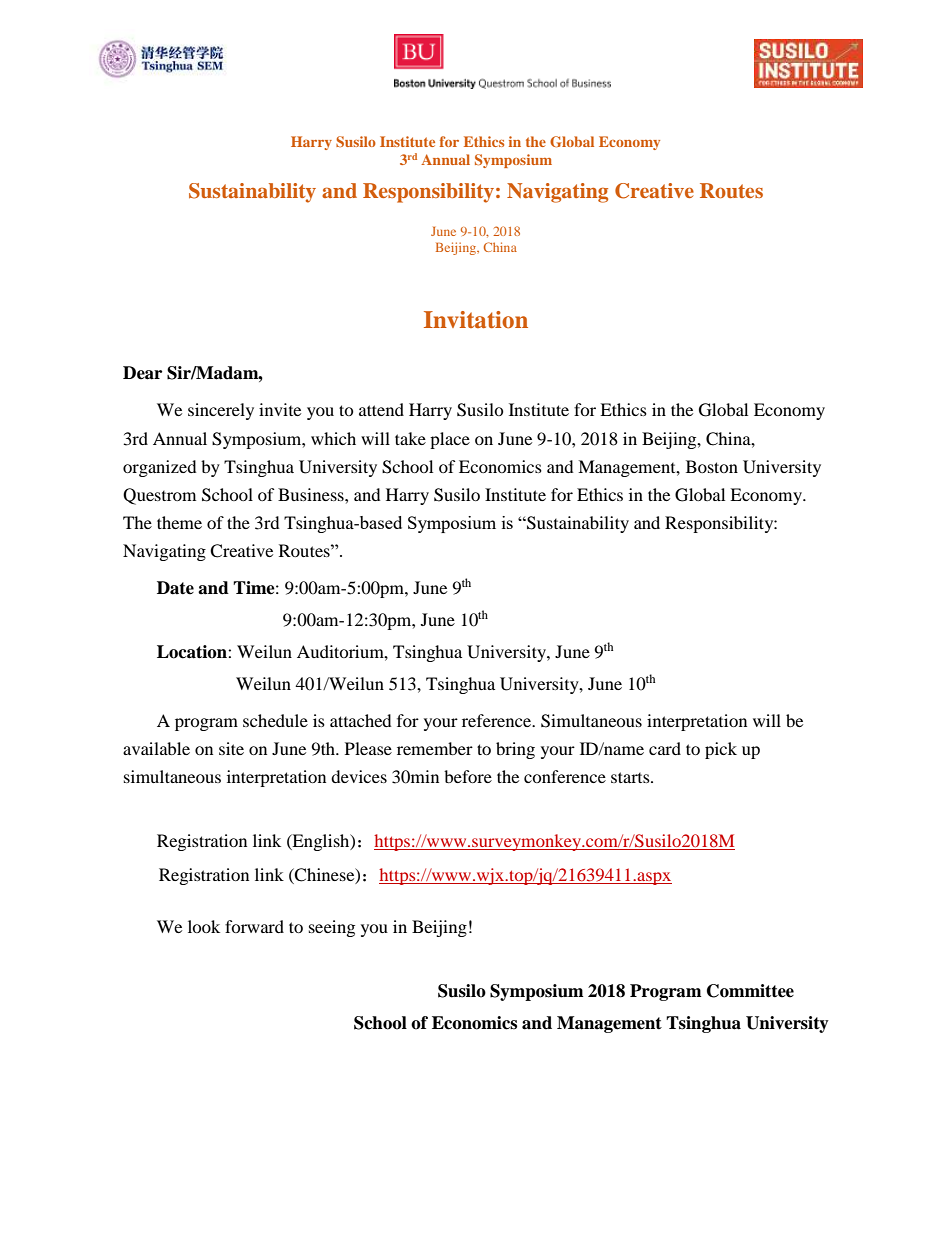  I want to click on Dear, so click(142, 373).
